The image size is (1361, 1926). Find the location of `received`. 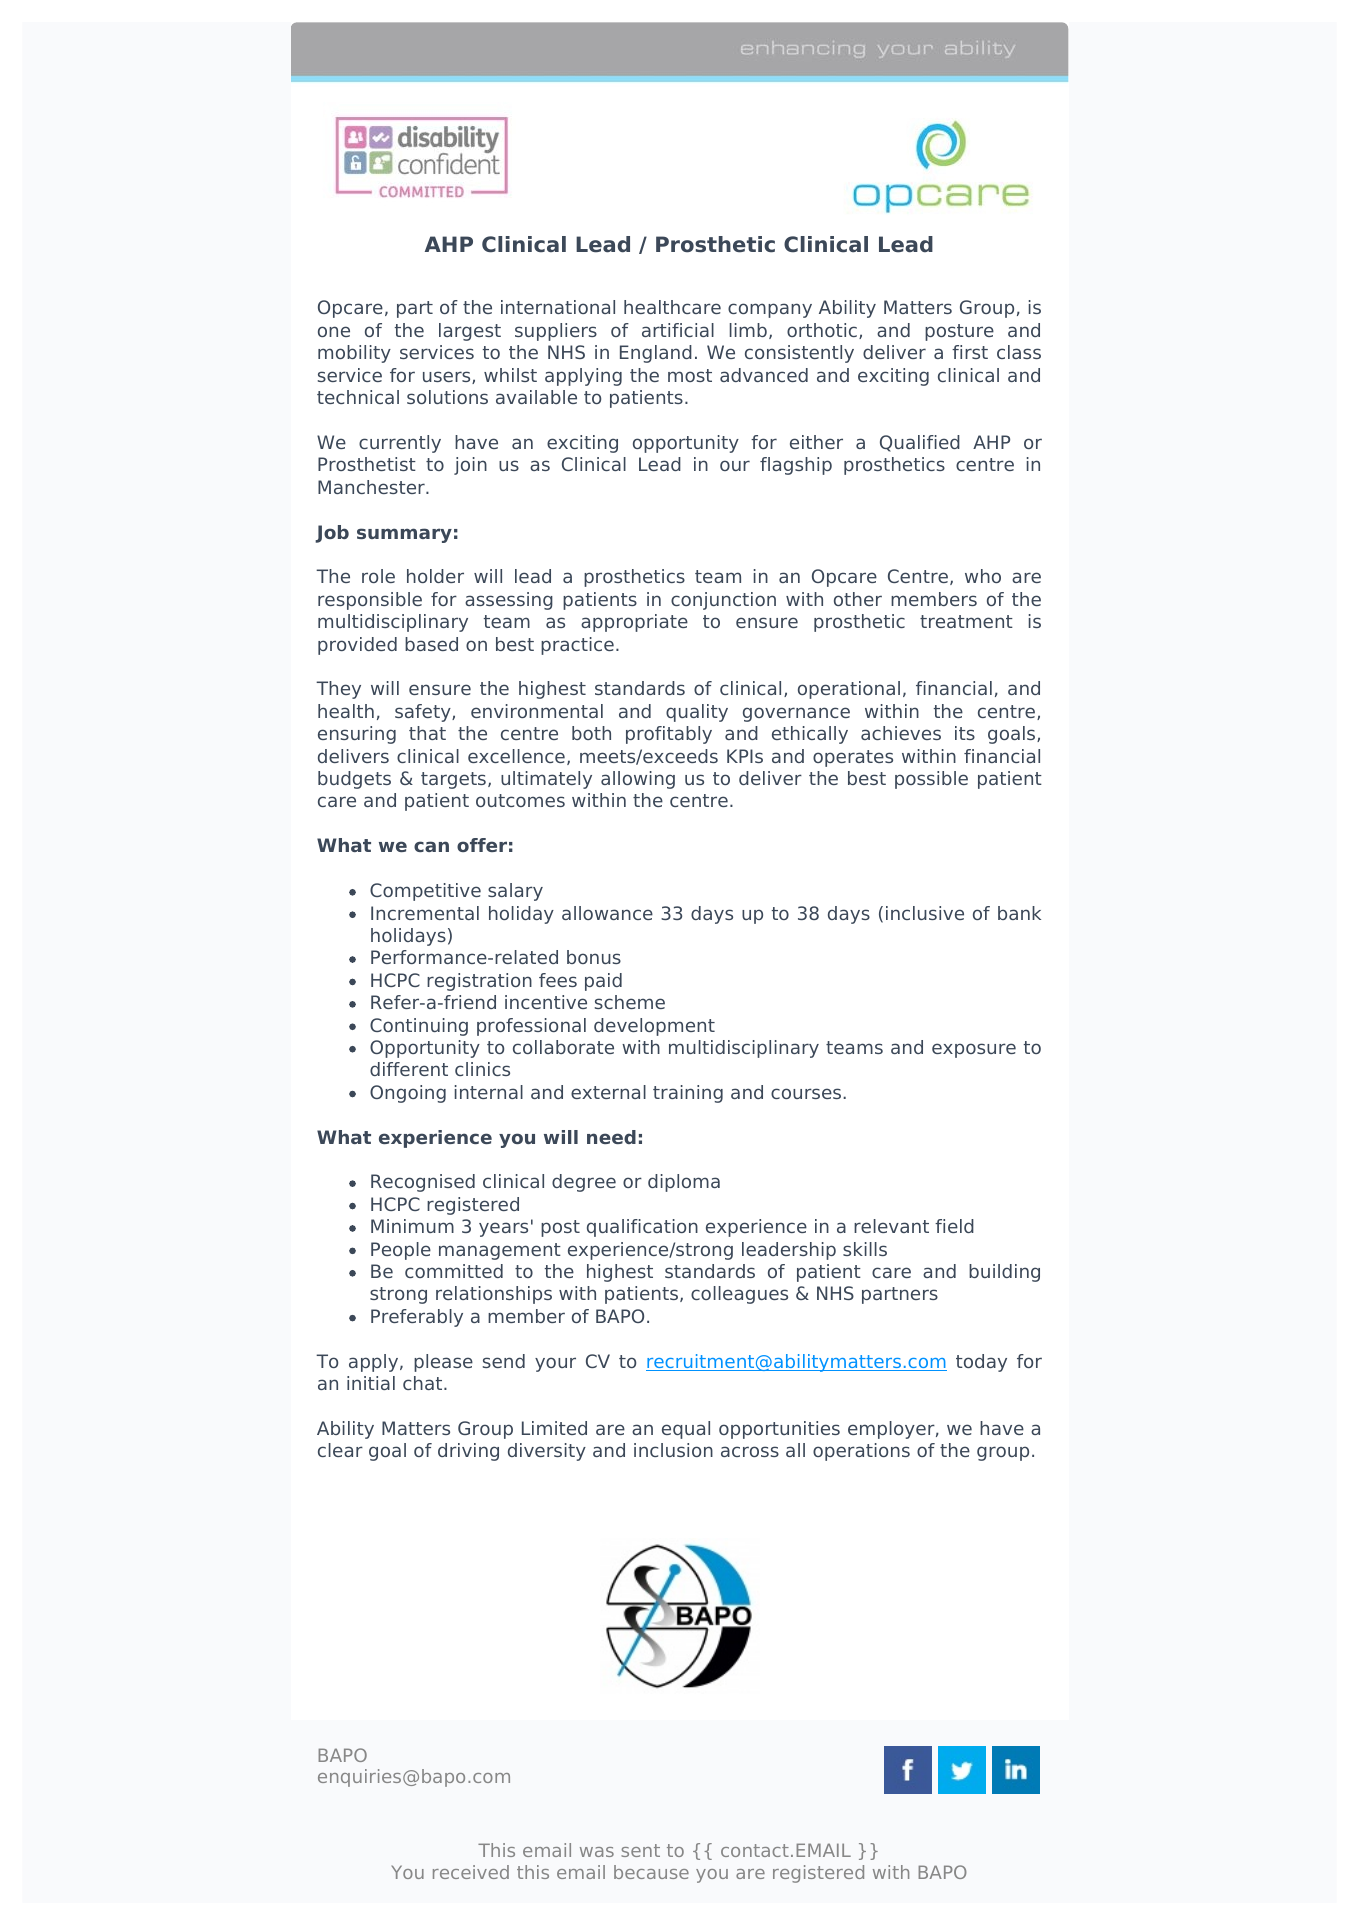

received is located at coordinates (471, 1872).
